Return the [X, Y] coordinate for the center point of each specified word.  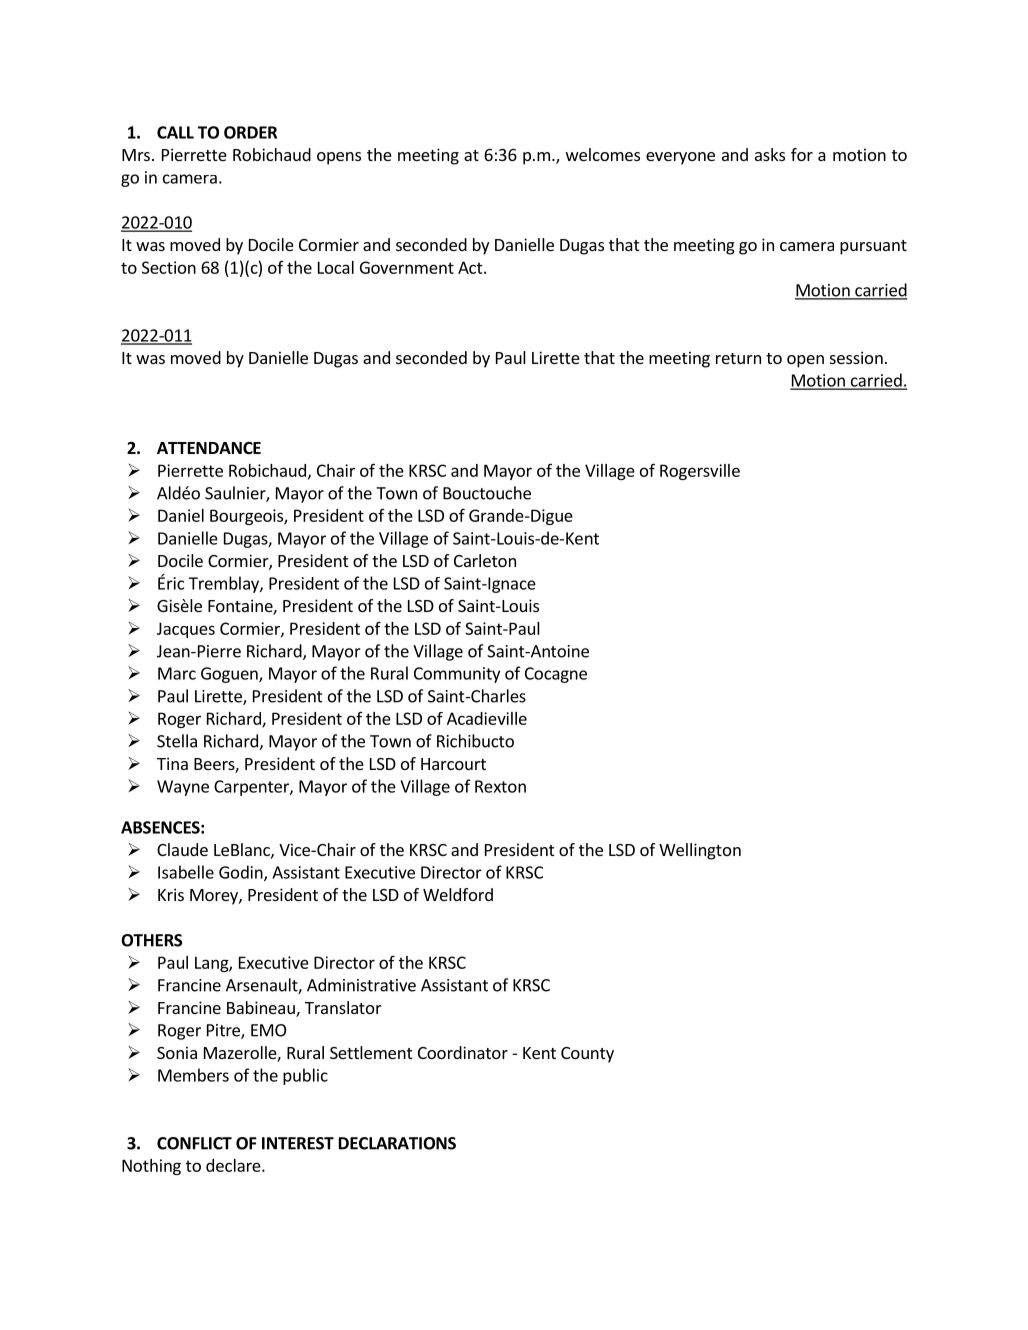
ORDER [250, 132]
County [587, 1055]
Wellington [700, 851]
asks [770, 154]
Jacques [186, 630]
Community [457, 675]
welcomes [603, 154]
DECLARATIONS [397, 1143]
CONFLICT [194, 1143]
